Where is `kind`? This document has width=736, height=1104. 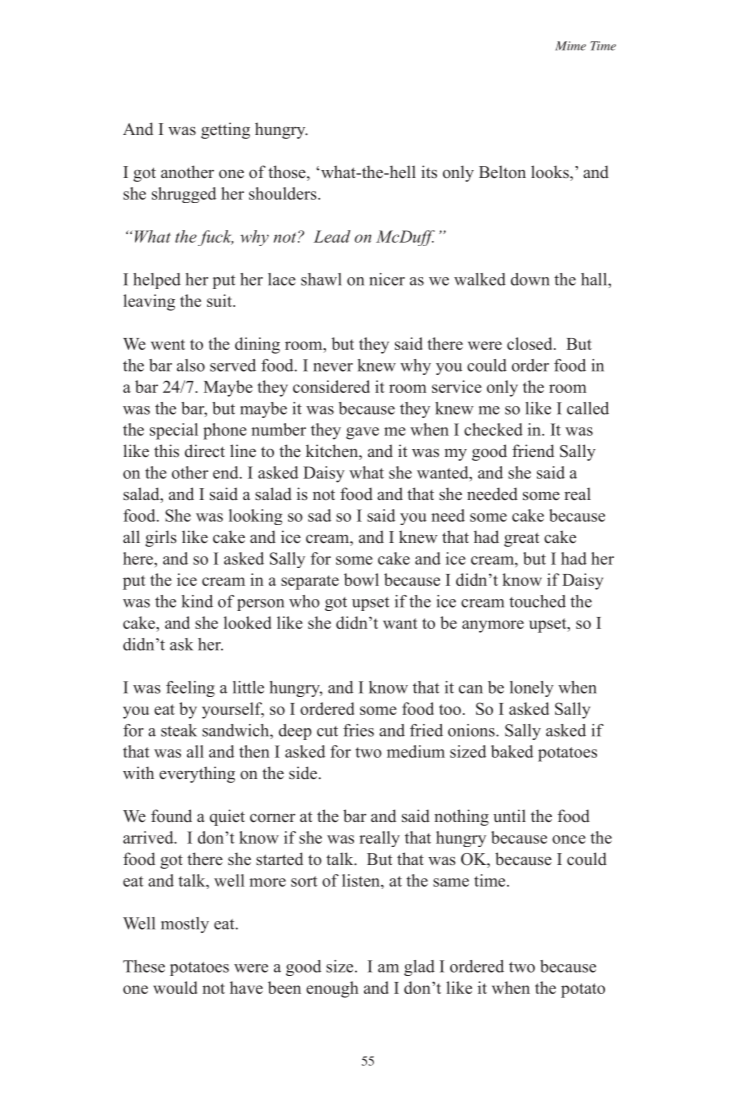 kind is located at coordinates (197, 601).
